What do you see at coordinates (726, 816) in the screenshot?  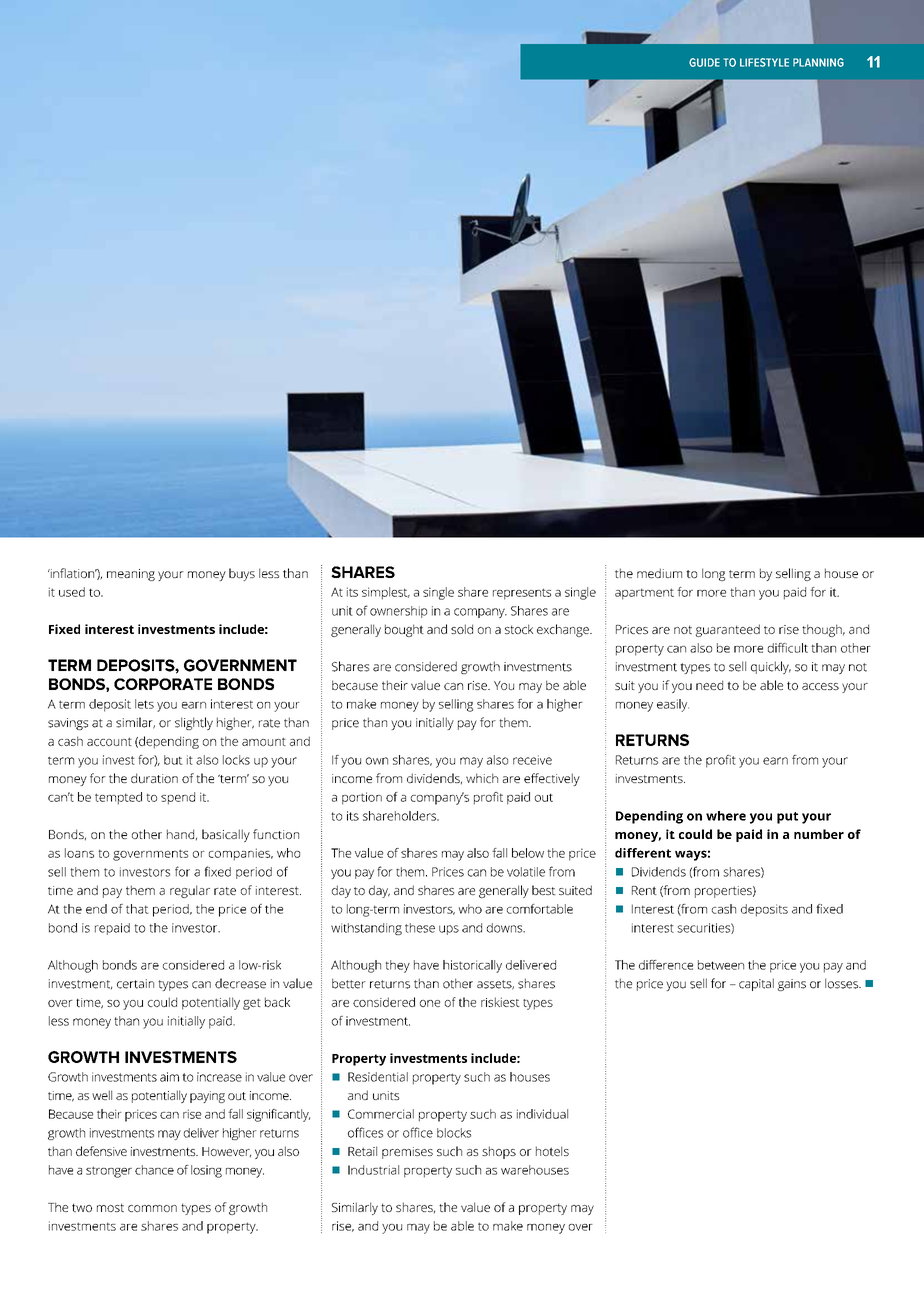 I see `where` at bounding box center [726, 816].
